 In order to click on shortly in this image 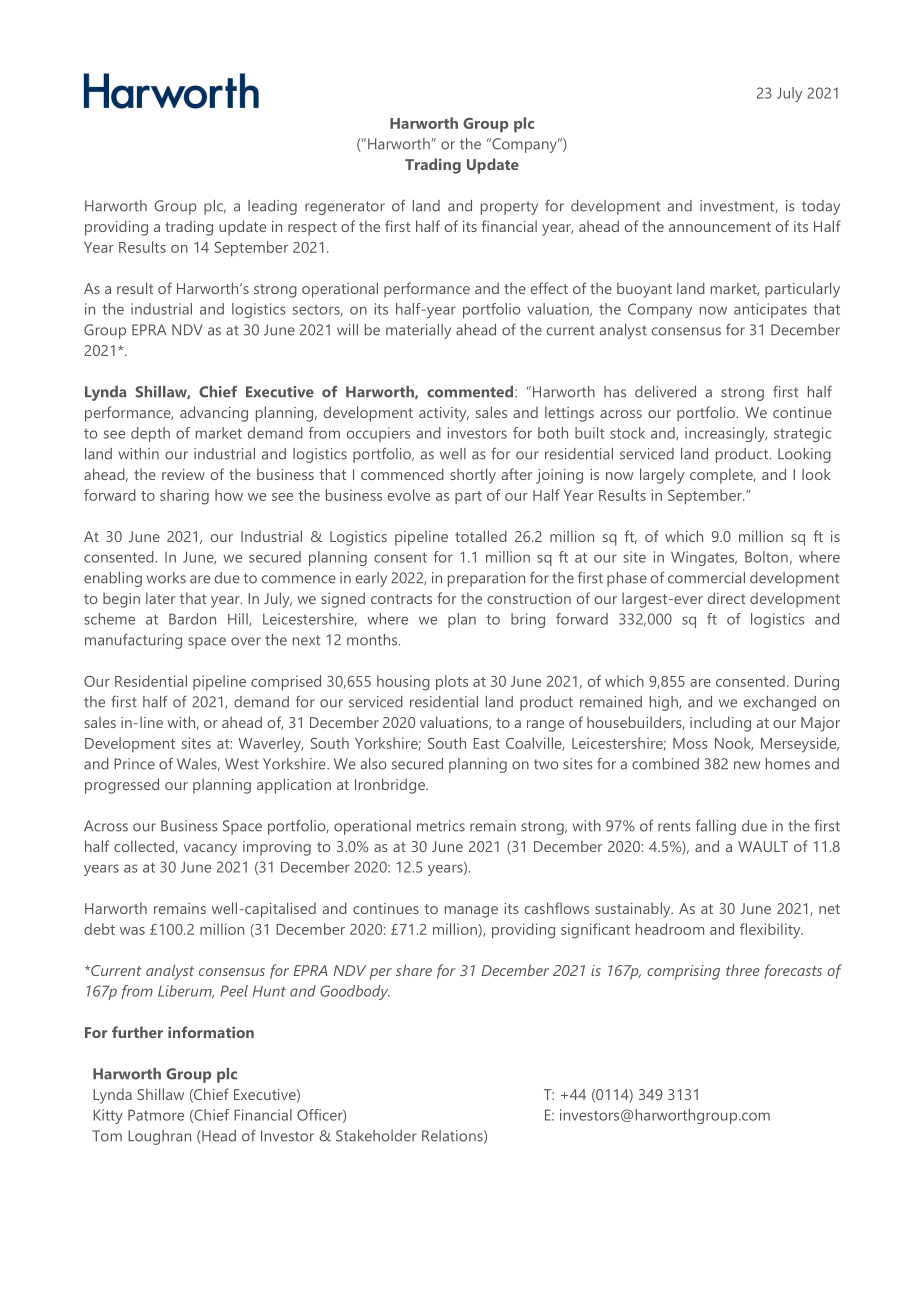, I will do `click(473, 476)`.
